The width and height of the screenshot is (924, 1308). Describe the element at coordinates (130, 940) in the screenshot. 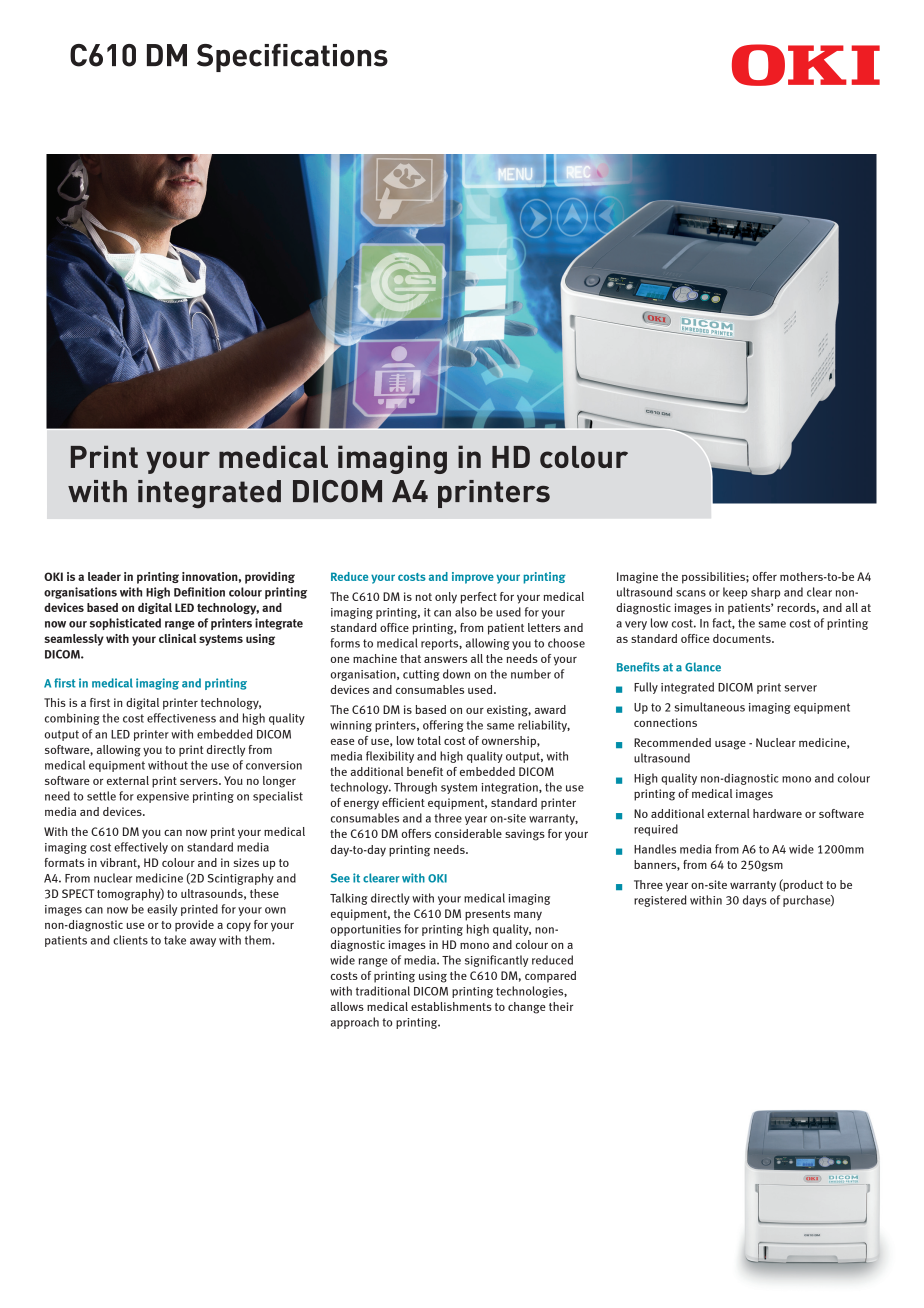

I see `clients` at that location.
